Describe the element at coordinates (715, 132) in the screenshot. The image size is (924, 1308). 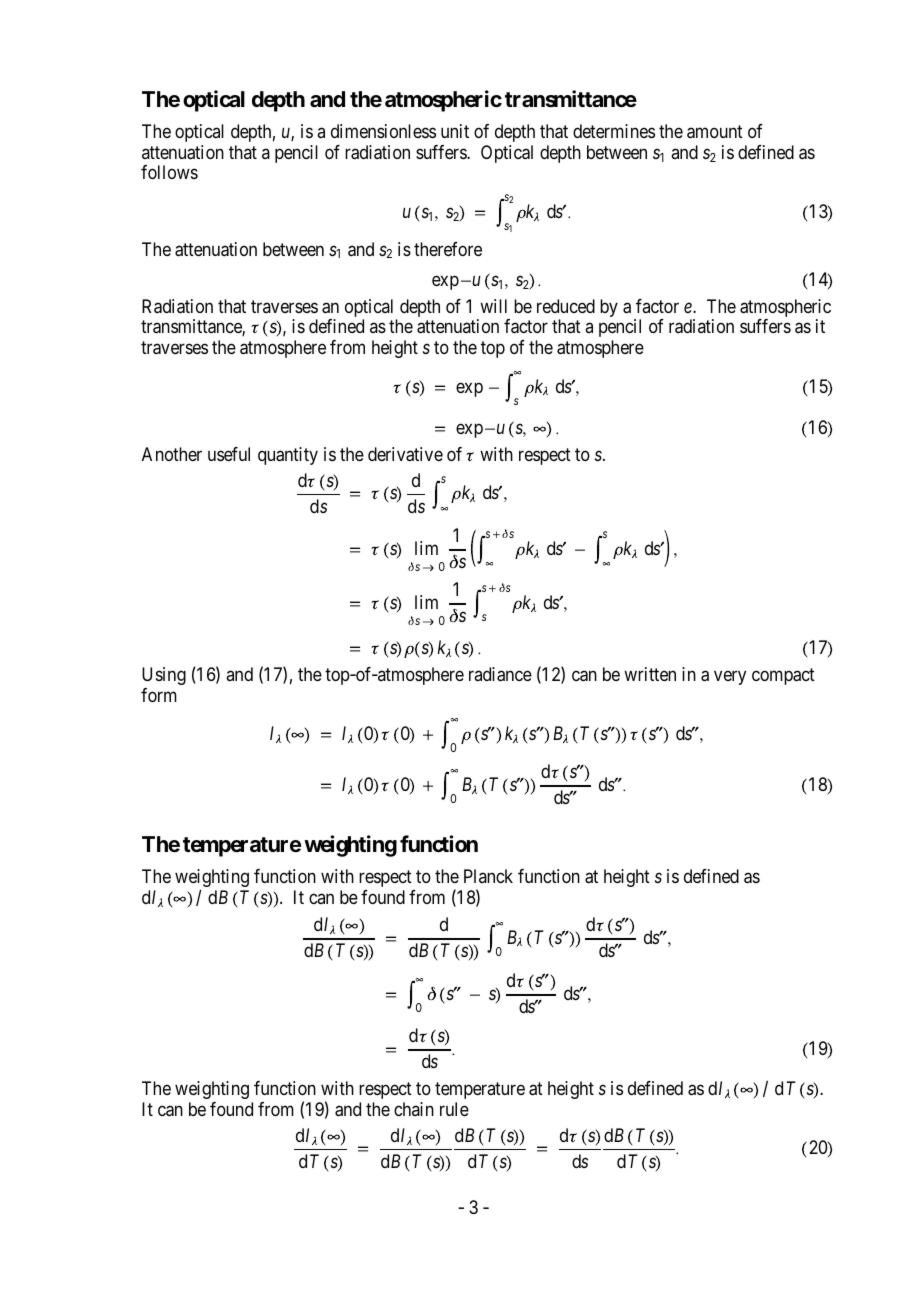
I see `amount` at that location.
